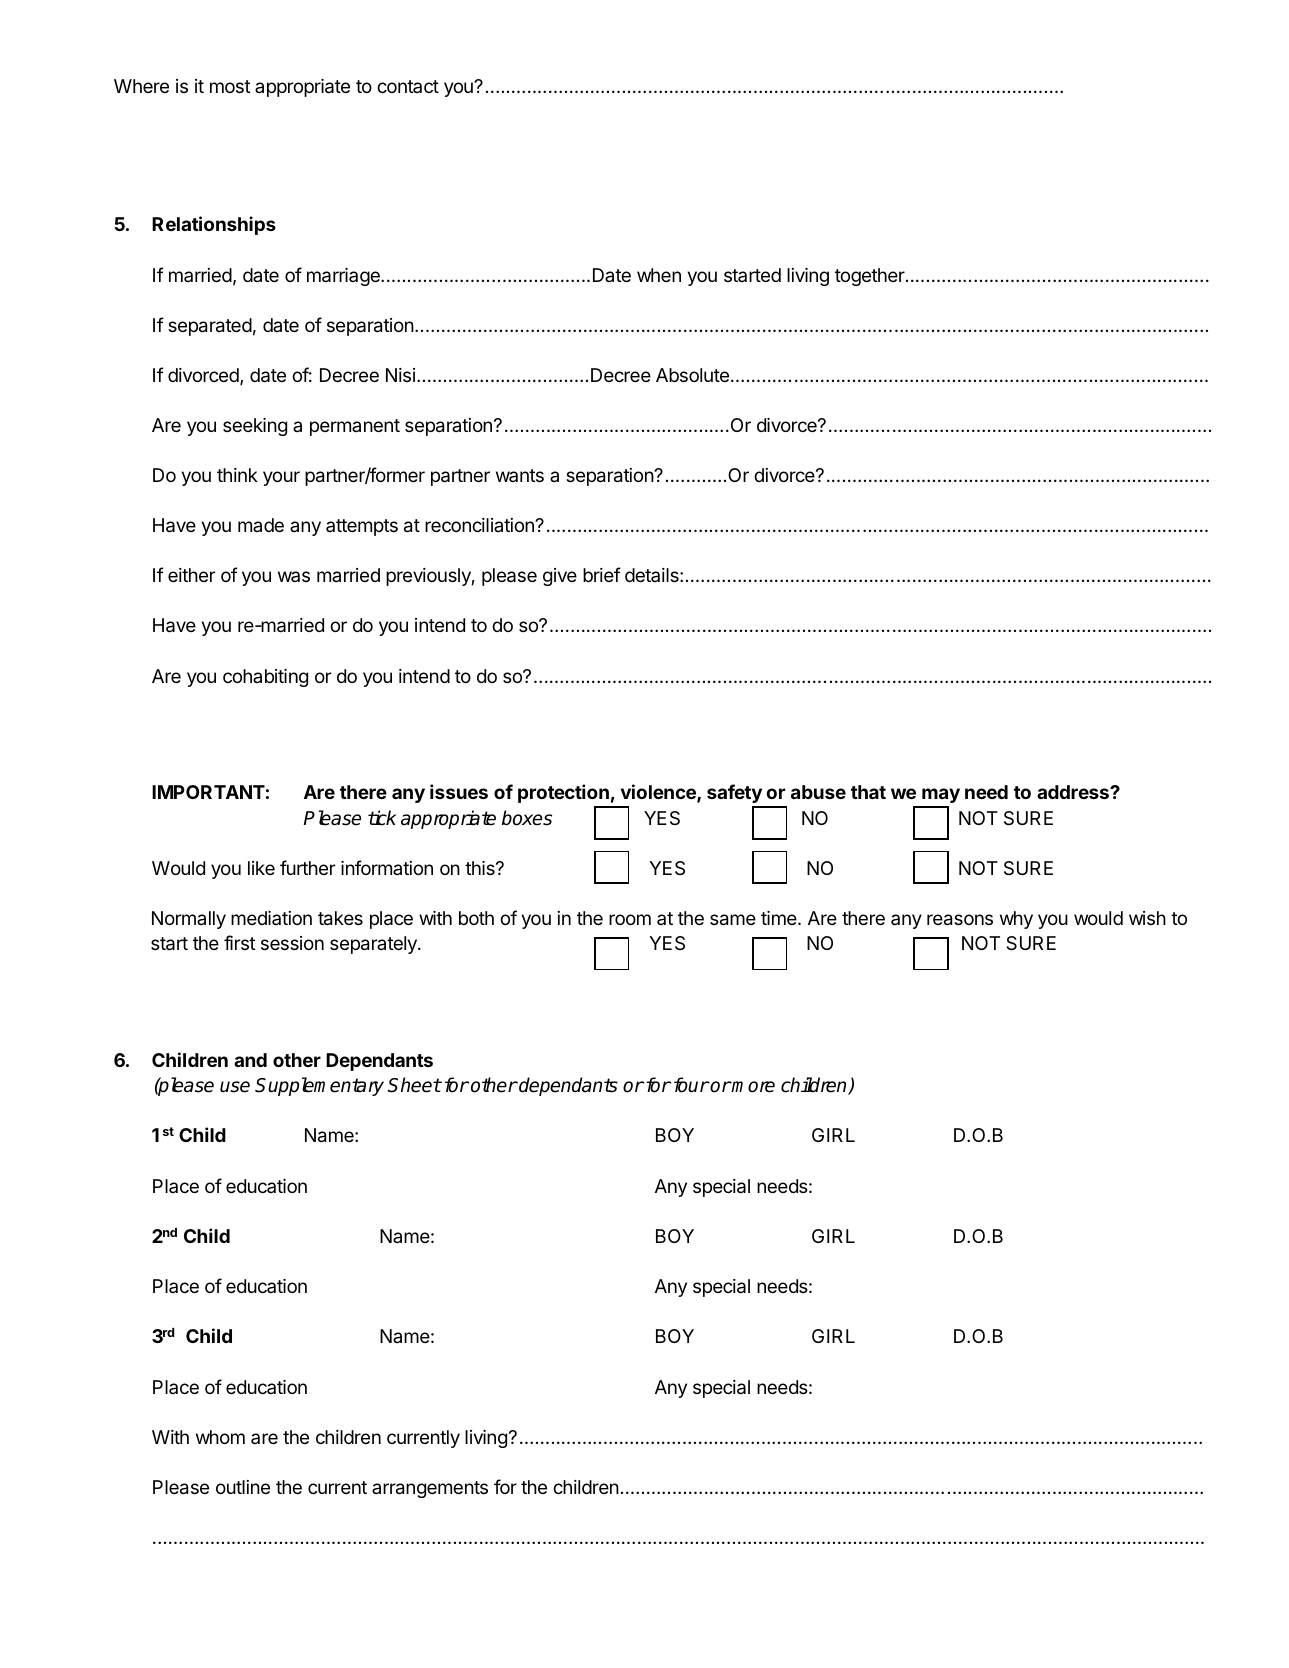  I want to click on why, so click(1016, 920).
